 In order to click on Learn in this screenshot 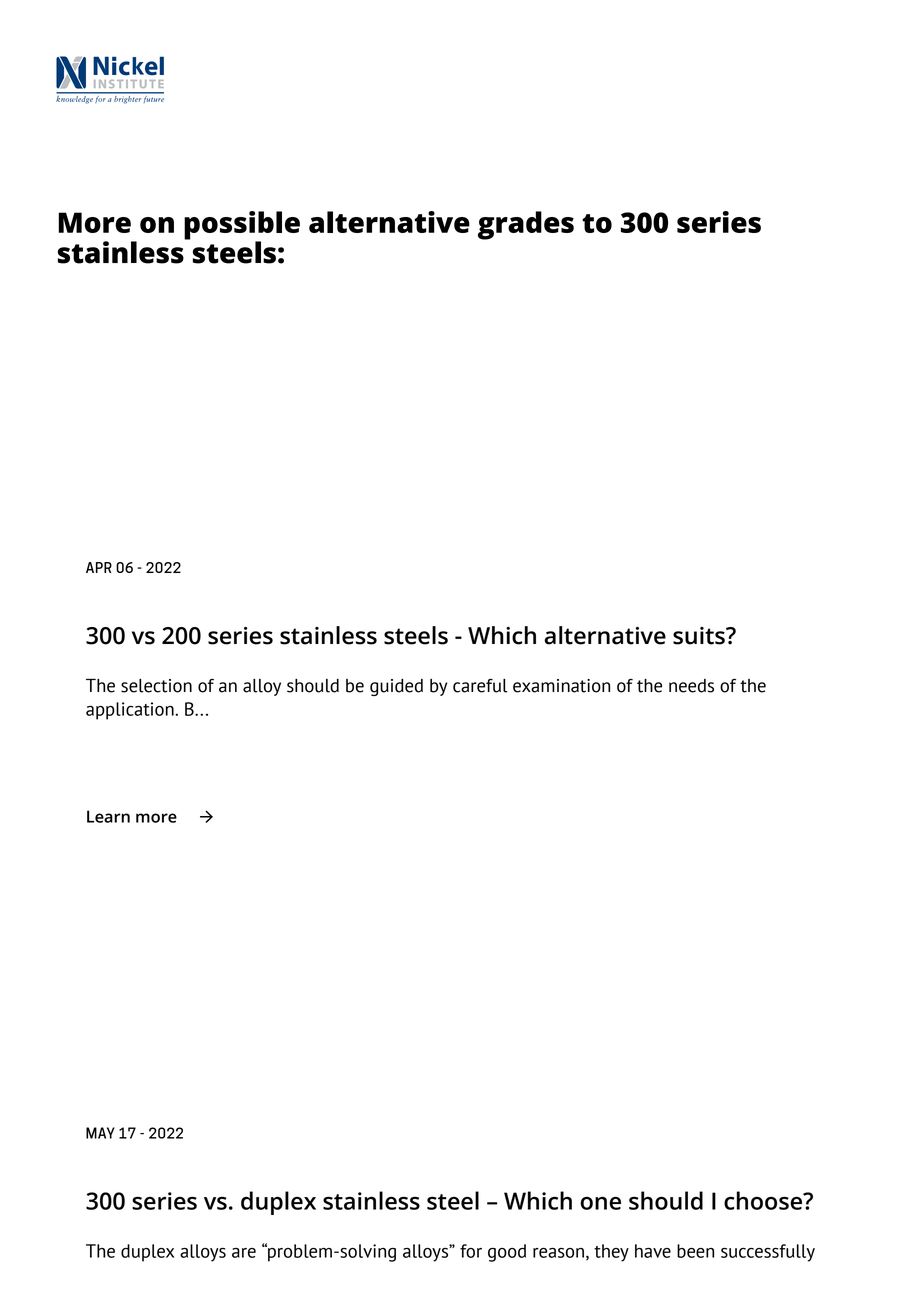, I will do `click(108, 816)`.
